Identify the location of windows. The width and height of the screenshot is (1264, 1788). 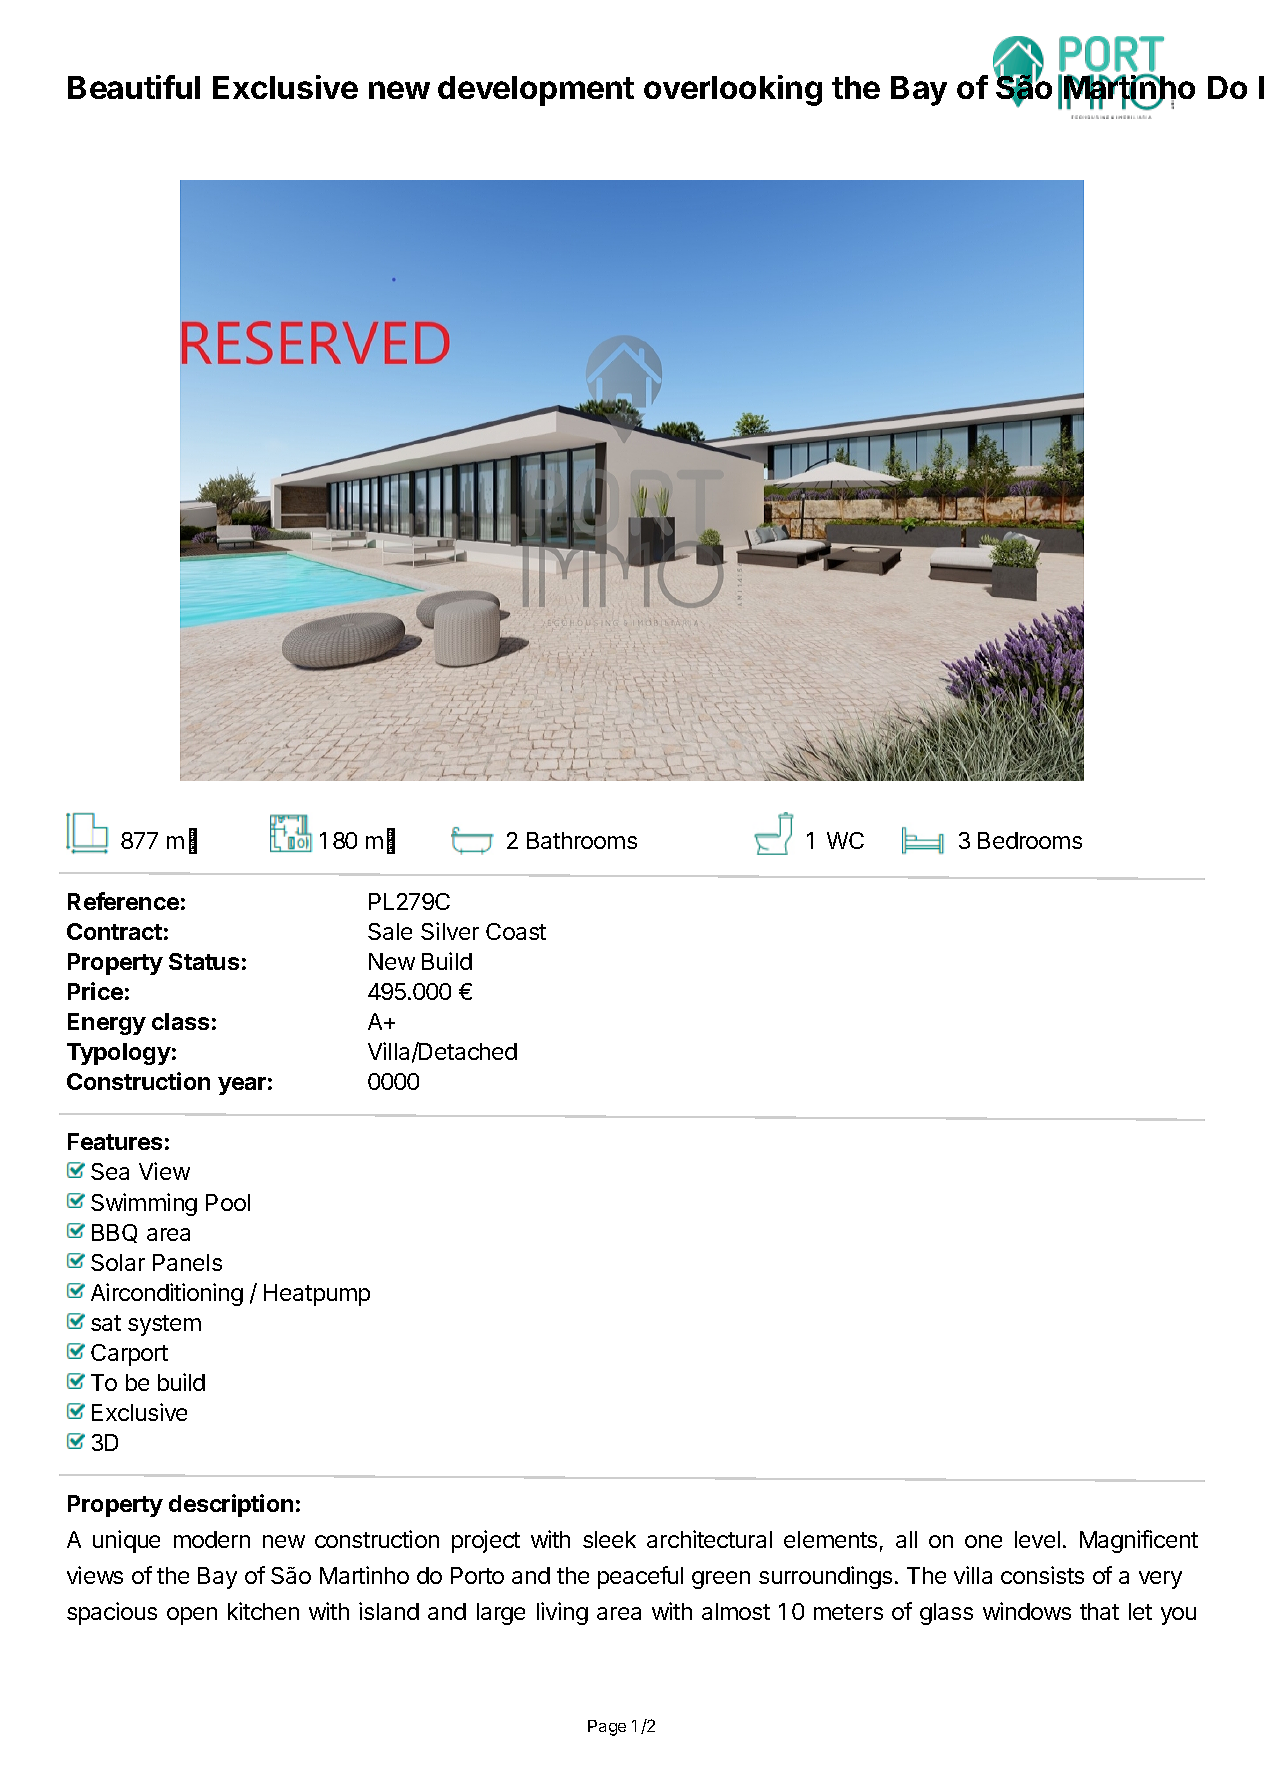
(1027, 1611).
